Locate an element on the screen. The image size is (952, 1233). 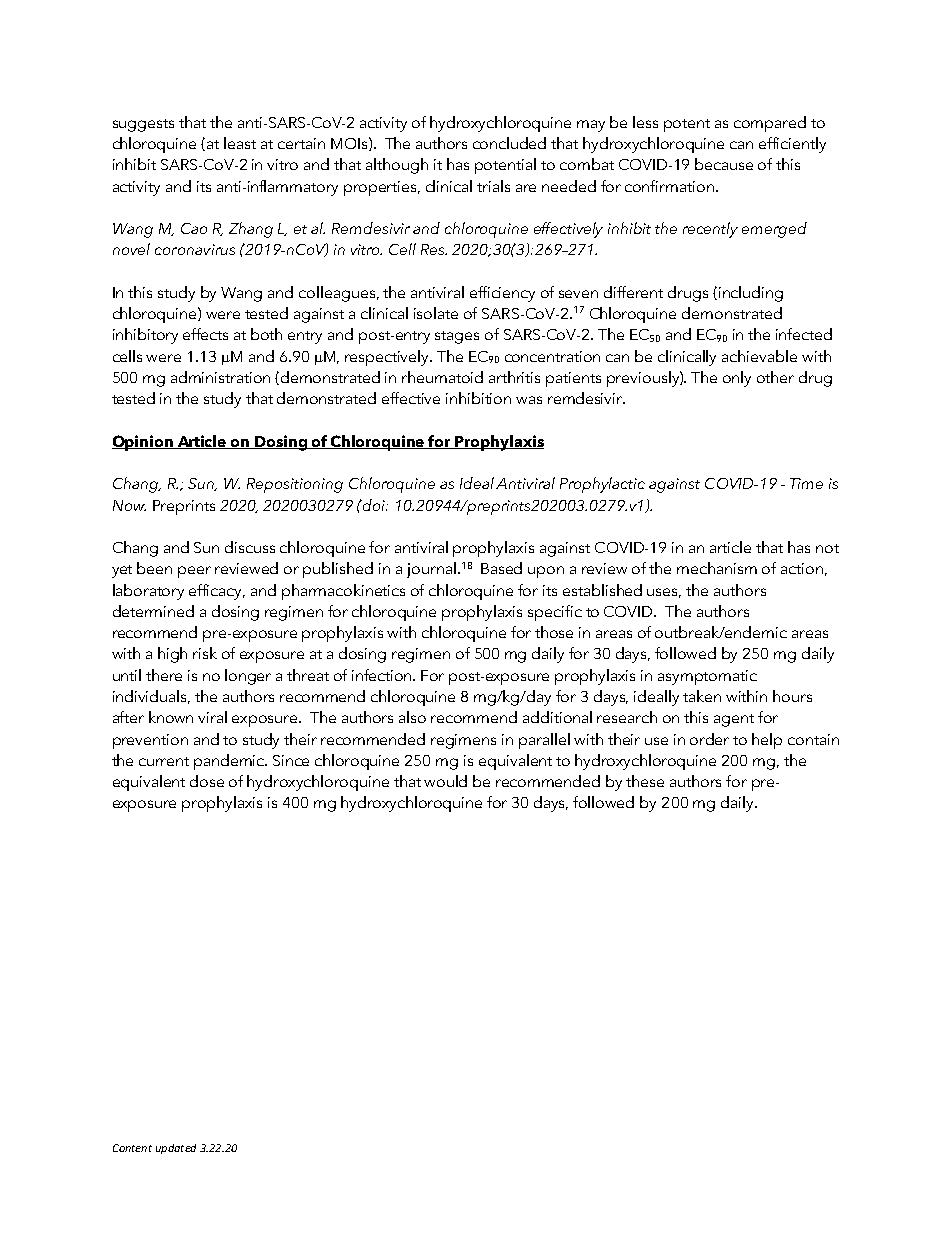
doi is located at coordinates (374, 505).
